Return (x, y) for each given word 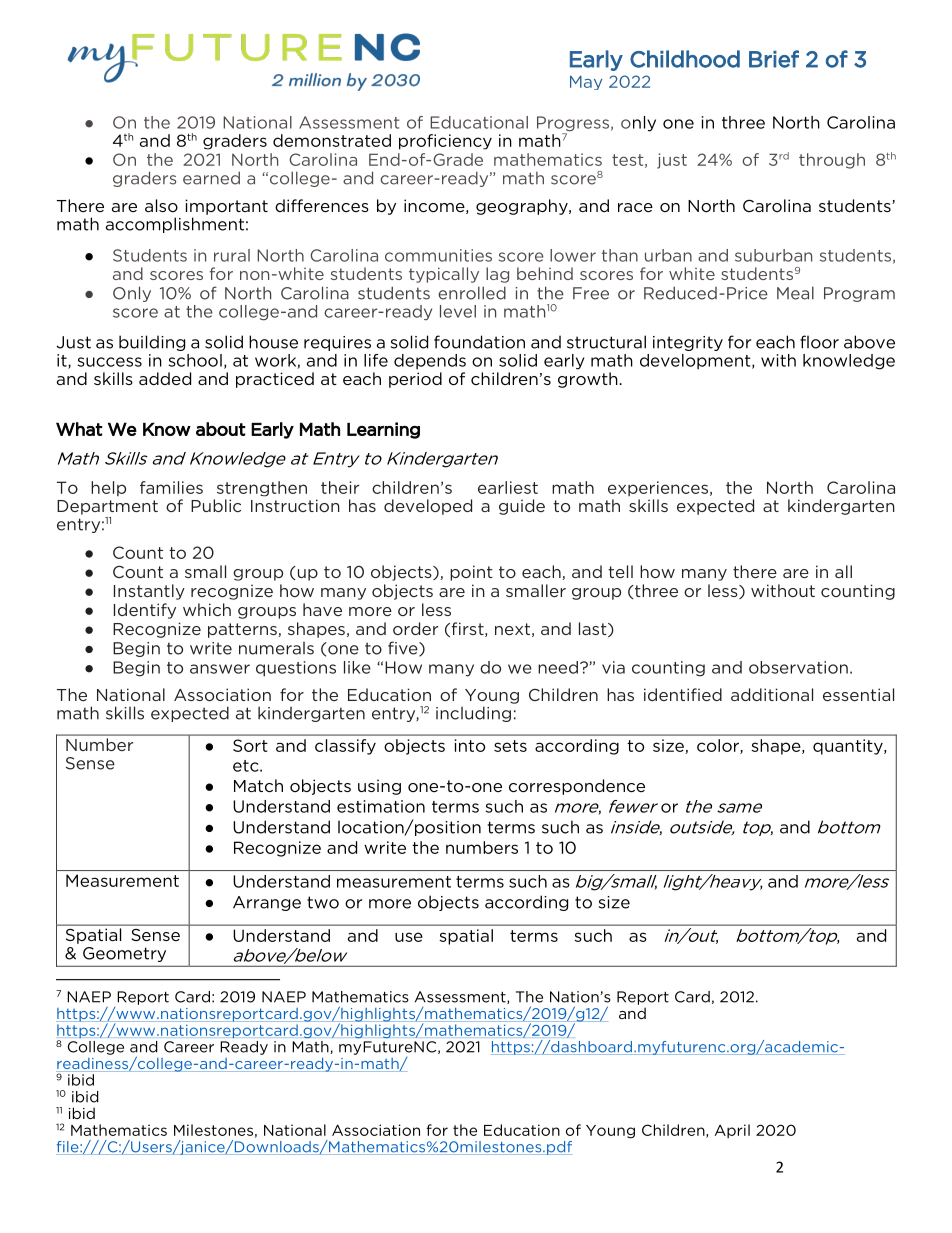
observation (798, 667)
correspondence (577, 787)
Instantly (149, 592)
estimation (381, 806)
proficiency (445, 142)
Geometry (124, 954)
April (732, 1131)
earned (211, 178)
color (719, 746)
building (152, 343)
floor (819, 342)
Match (258, 785)
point (471, 573)
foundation (479, 342)
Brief (774, 59)
